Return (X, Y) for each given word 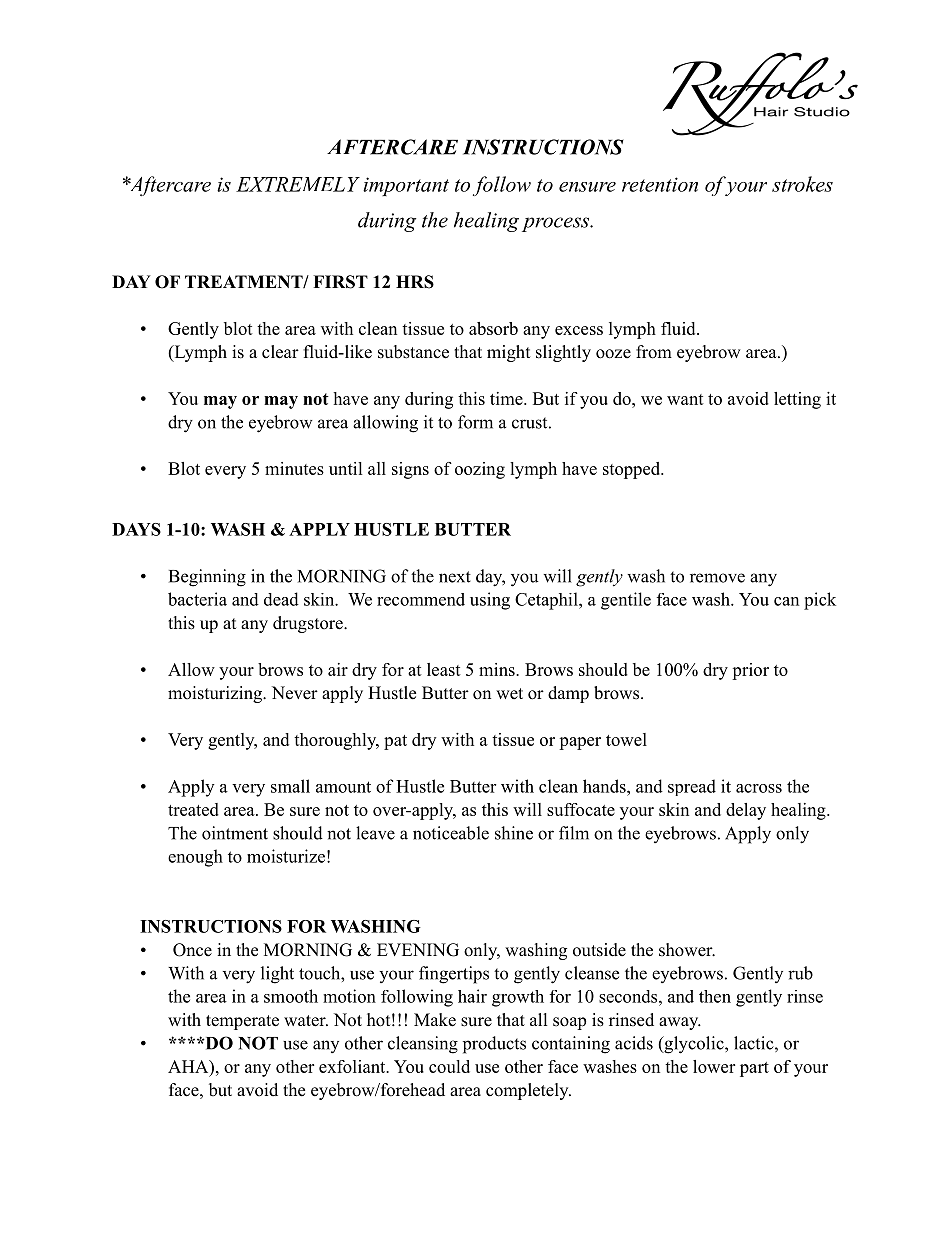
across (759, 788)
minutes (294, 468)
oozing (480, 470)
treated (193, 809)
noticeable (451, 833)
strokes (802, 184)
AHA (189, 1066)
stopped (633, 470)
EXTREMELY (298, 184)
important (406, 186)
